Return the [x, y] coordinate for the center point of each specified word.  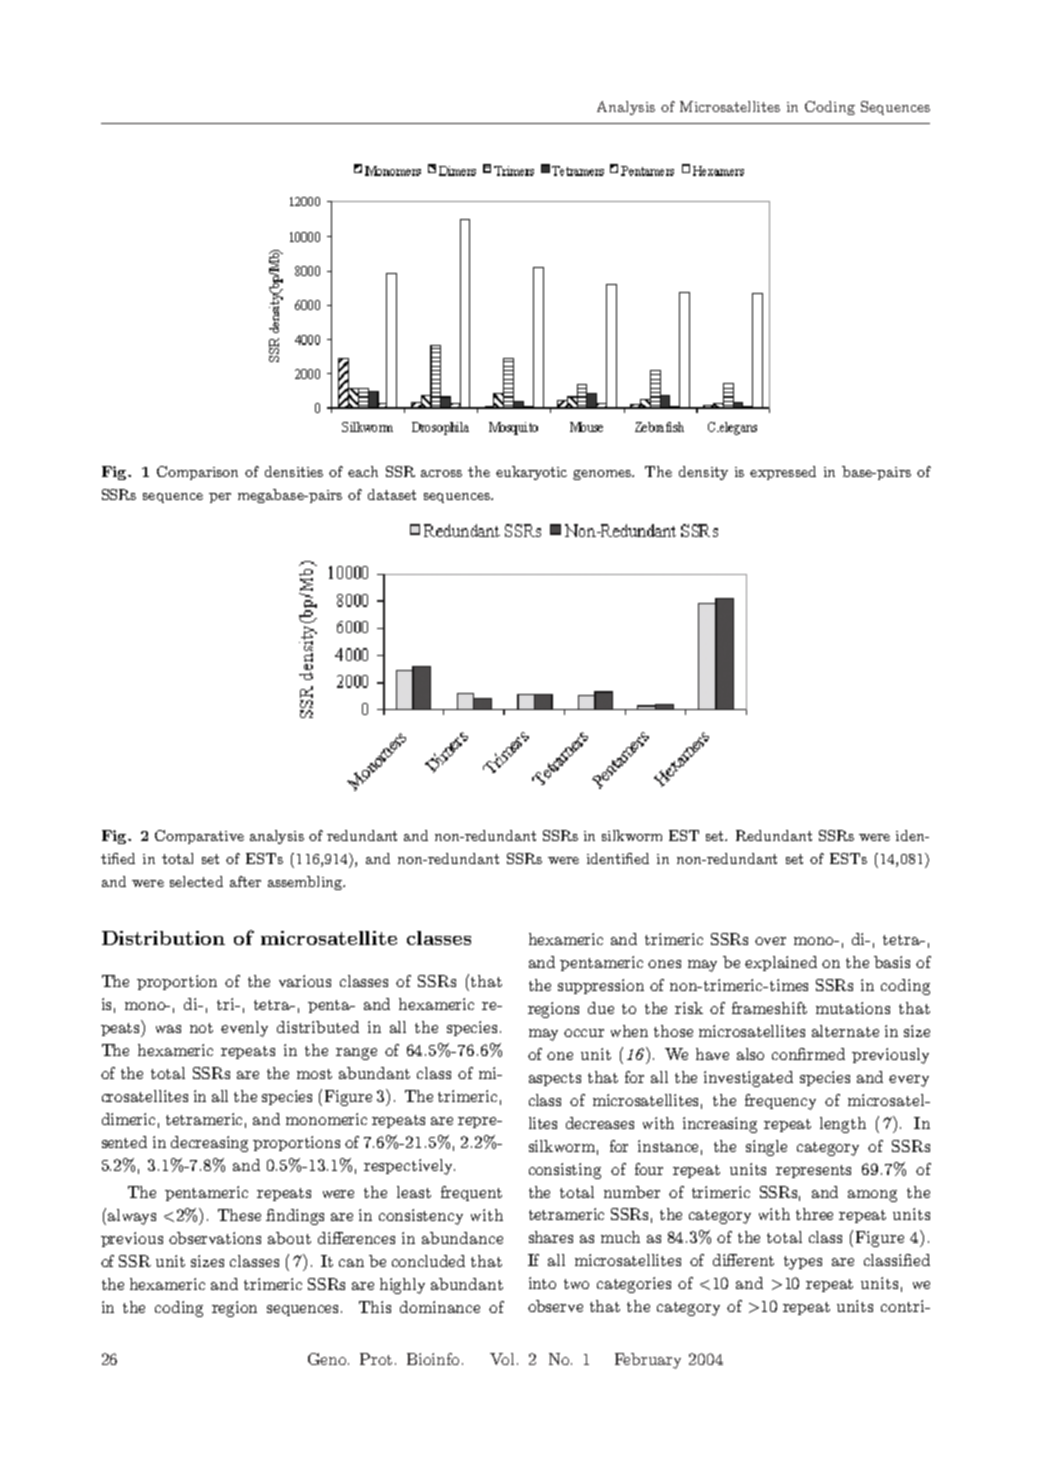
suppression [601, 986]
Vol [504, 1359]
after [245, 881]
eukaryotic [531, 473]
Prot [376, 1359]
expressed [783, 473]
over [770, 941]
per [220, 498]
